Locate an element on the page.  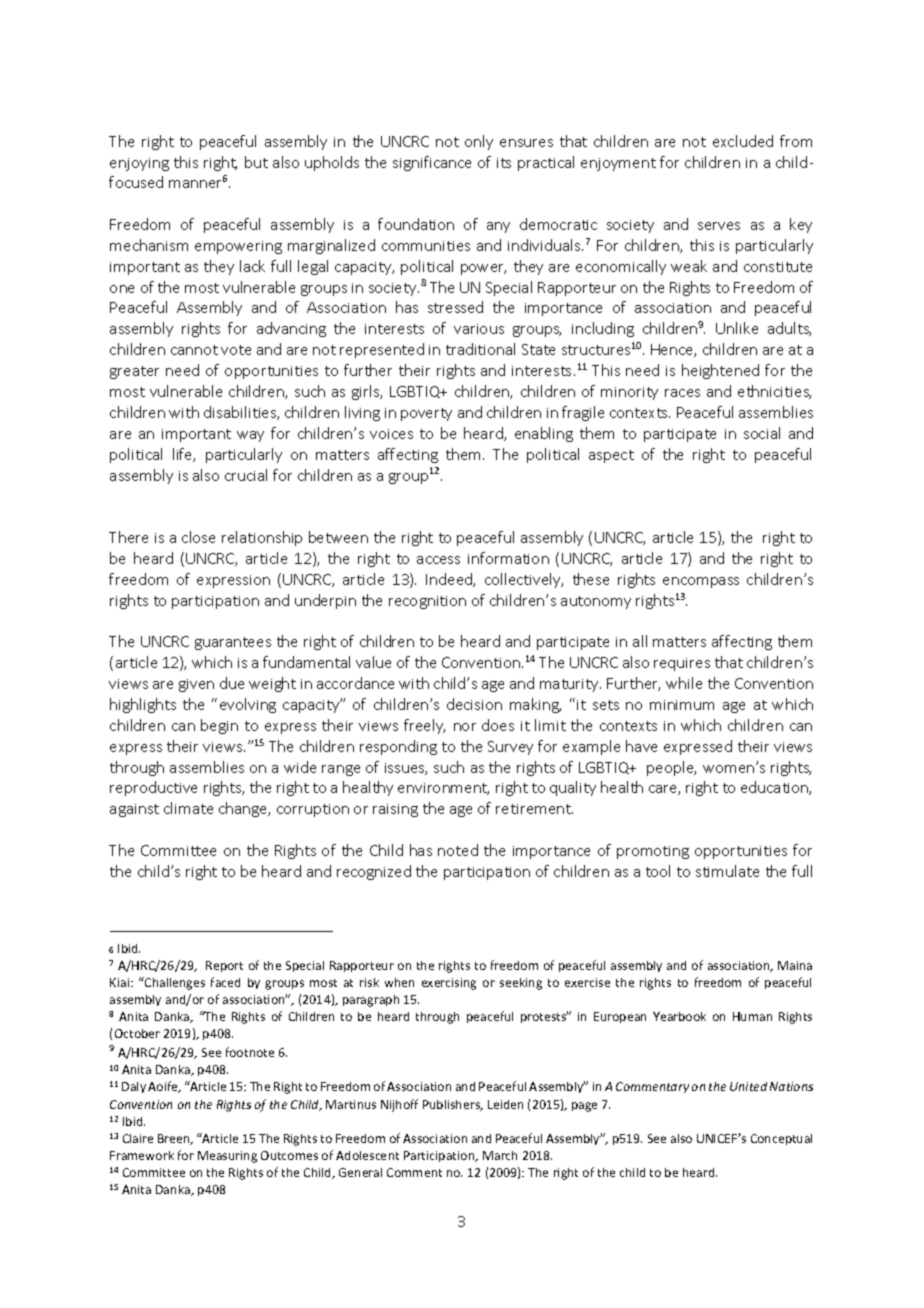
stimulate is located at coordinates (727, 871).
